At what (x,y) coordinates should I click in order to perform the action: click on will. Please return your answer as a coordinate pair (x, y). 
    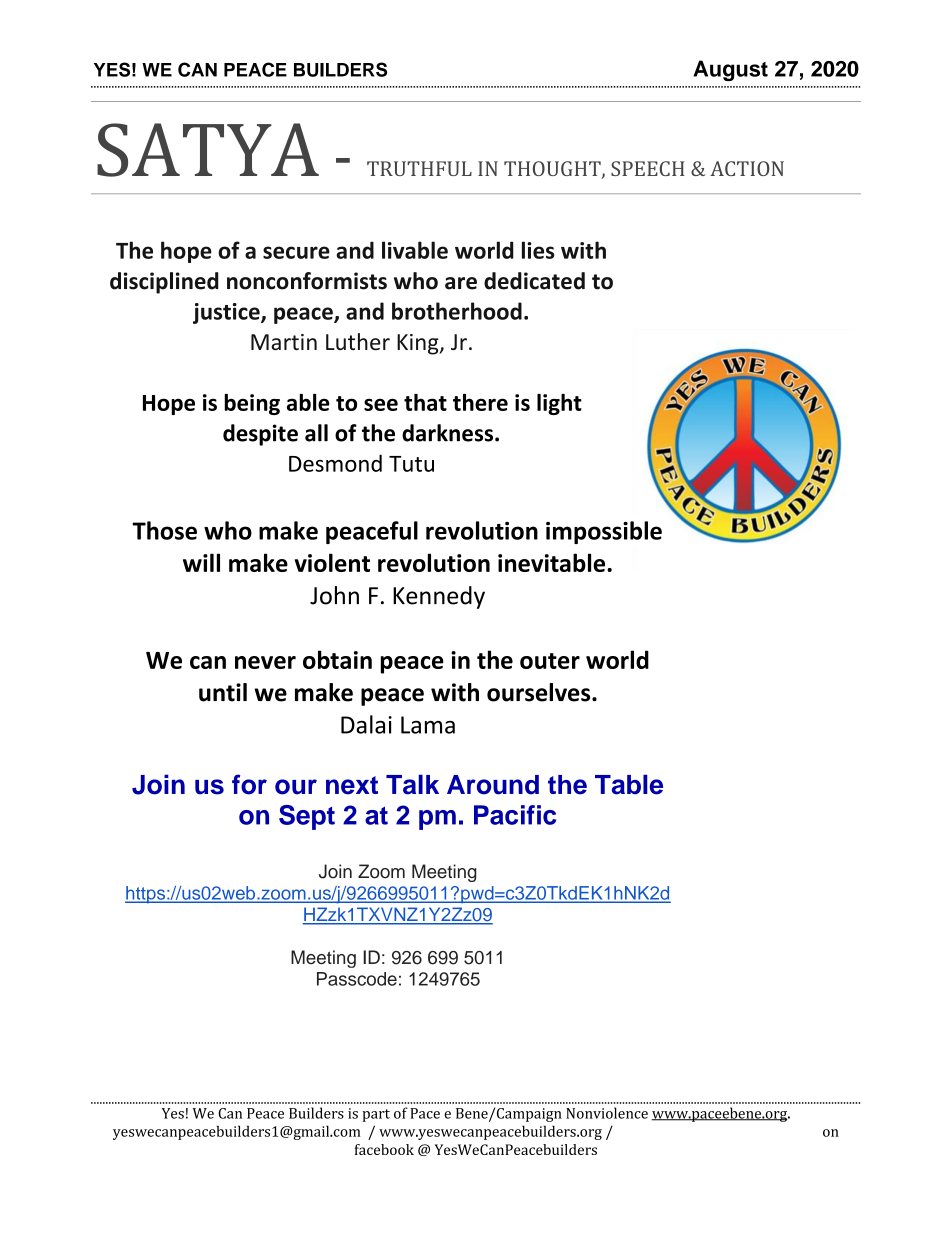
    Looking at the image, I should click on (201, 562).
